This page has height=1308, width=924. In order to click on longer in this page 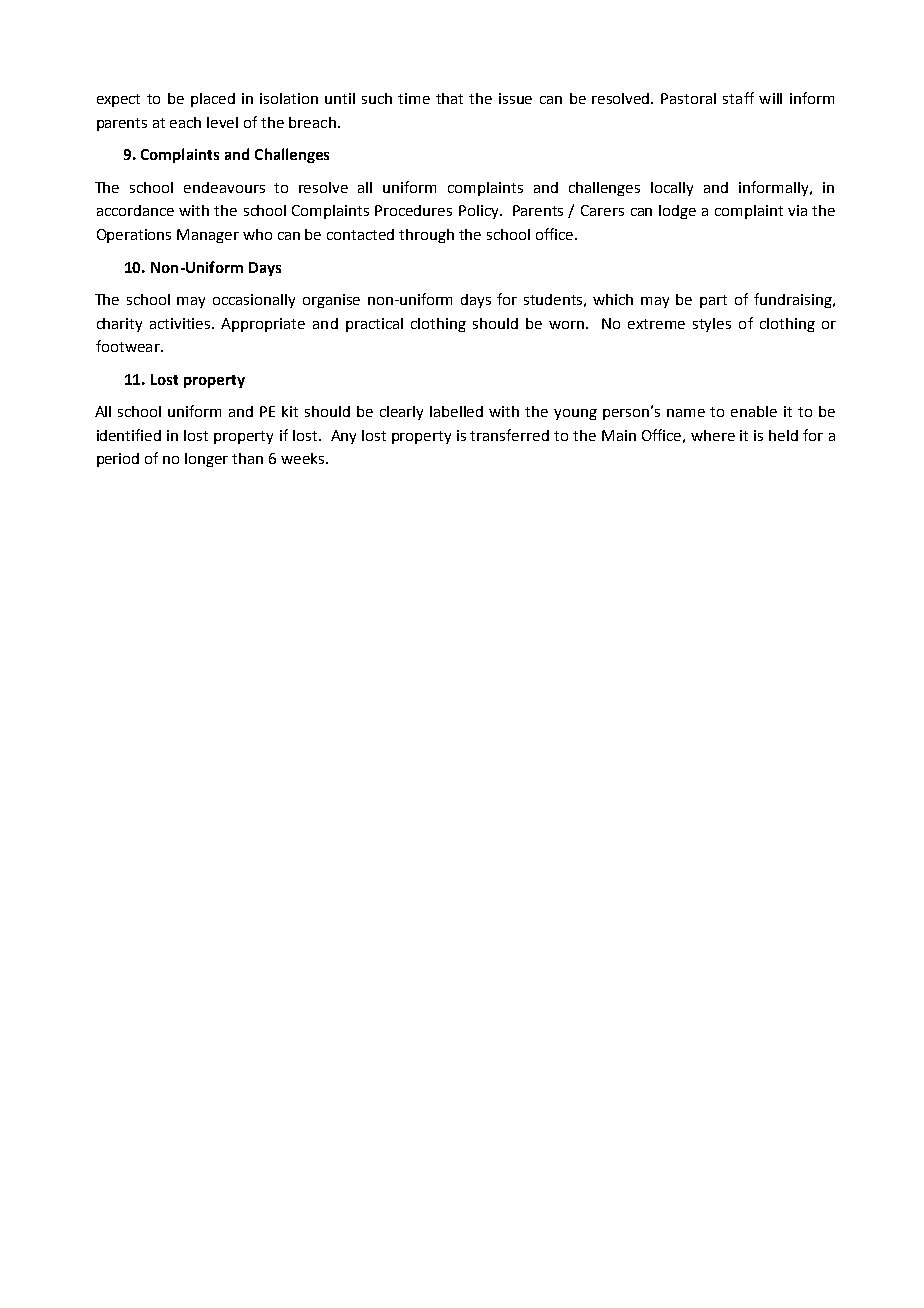, I will do `click(206, 460)`.
